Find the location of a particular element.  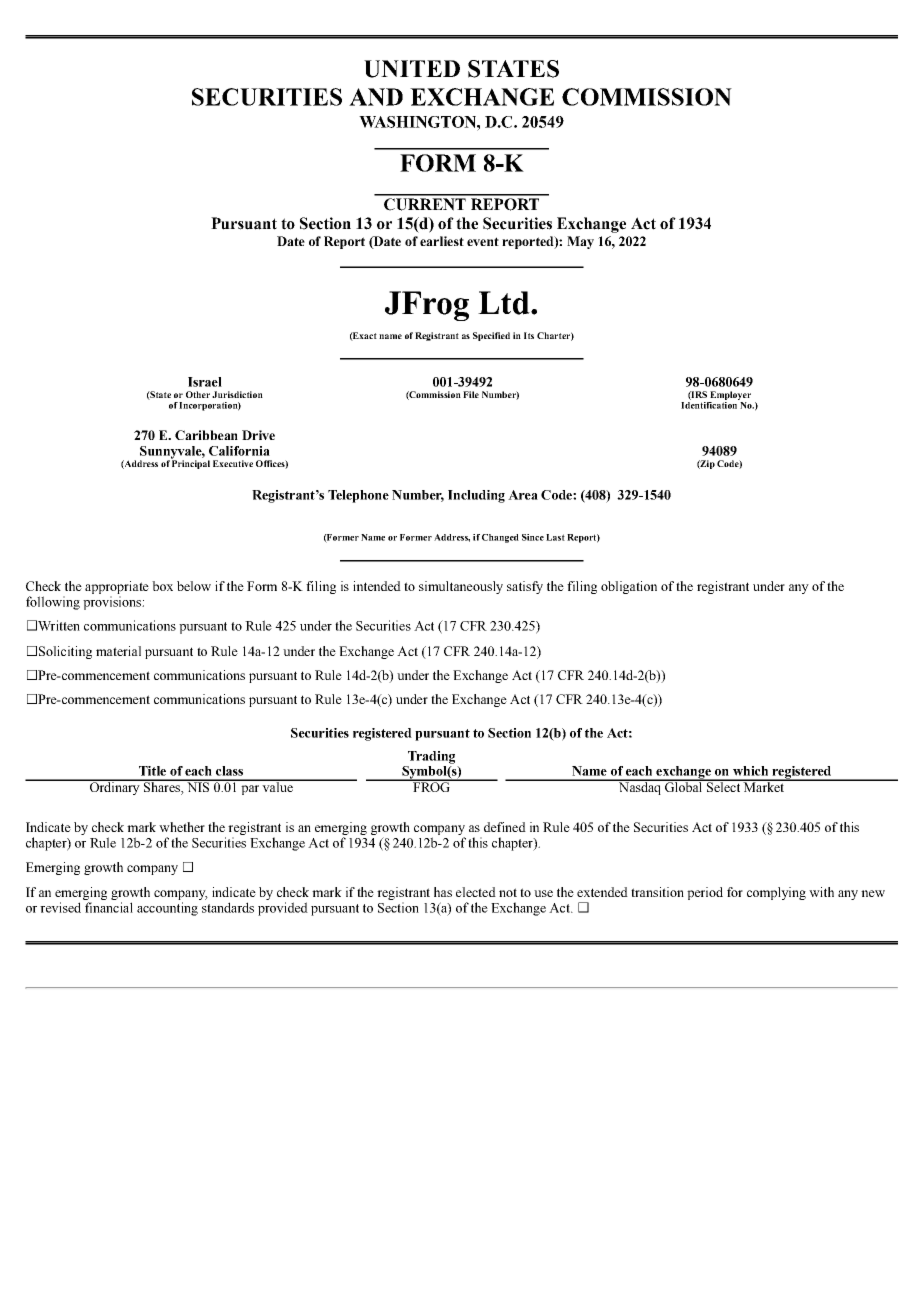

May is located at coordinates (580, 242).
